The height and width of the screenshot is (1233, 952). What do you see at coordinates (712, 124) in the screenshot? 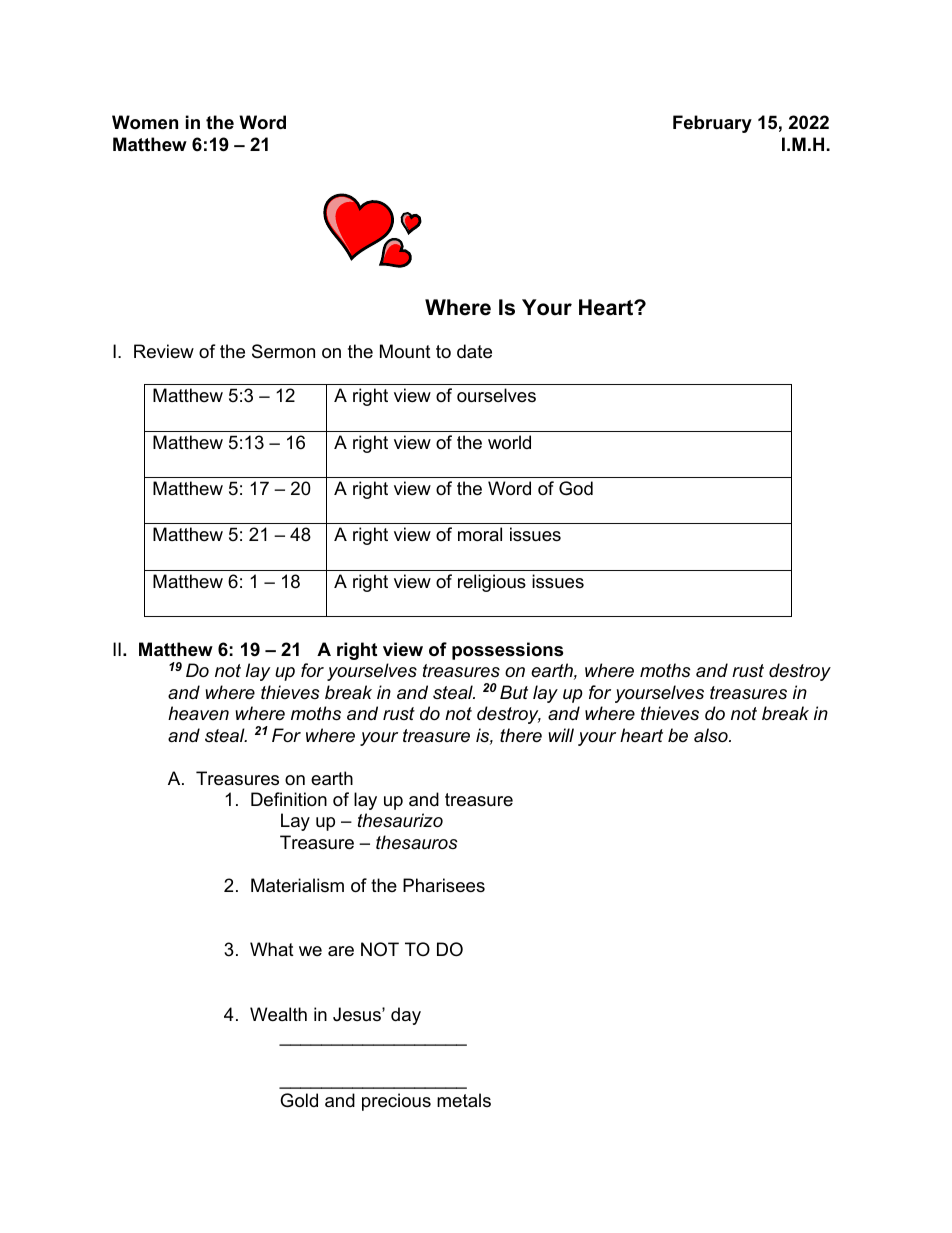
I see `February` at bounding box center [712, 124].
